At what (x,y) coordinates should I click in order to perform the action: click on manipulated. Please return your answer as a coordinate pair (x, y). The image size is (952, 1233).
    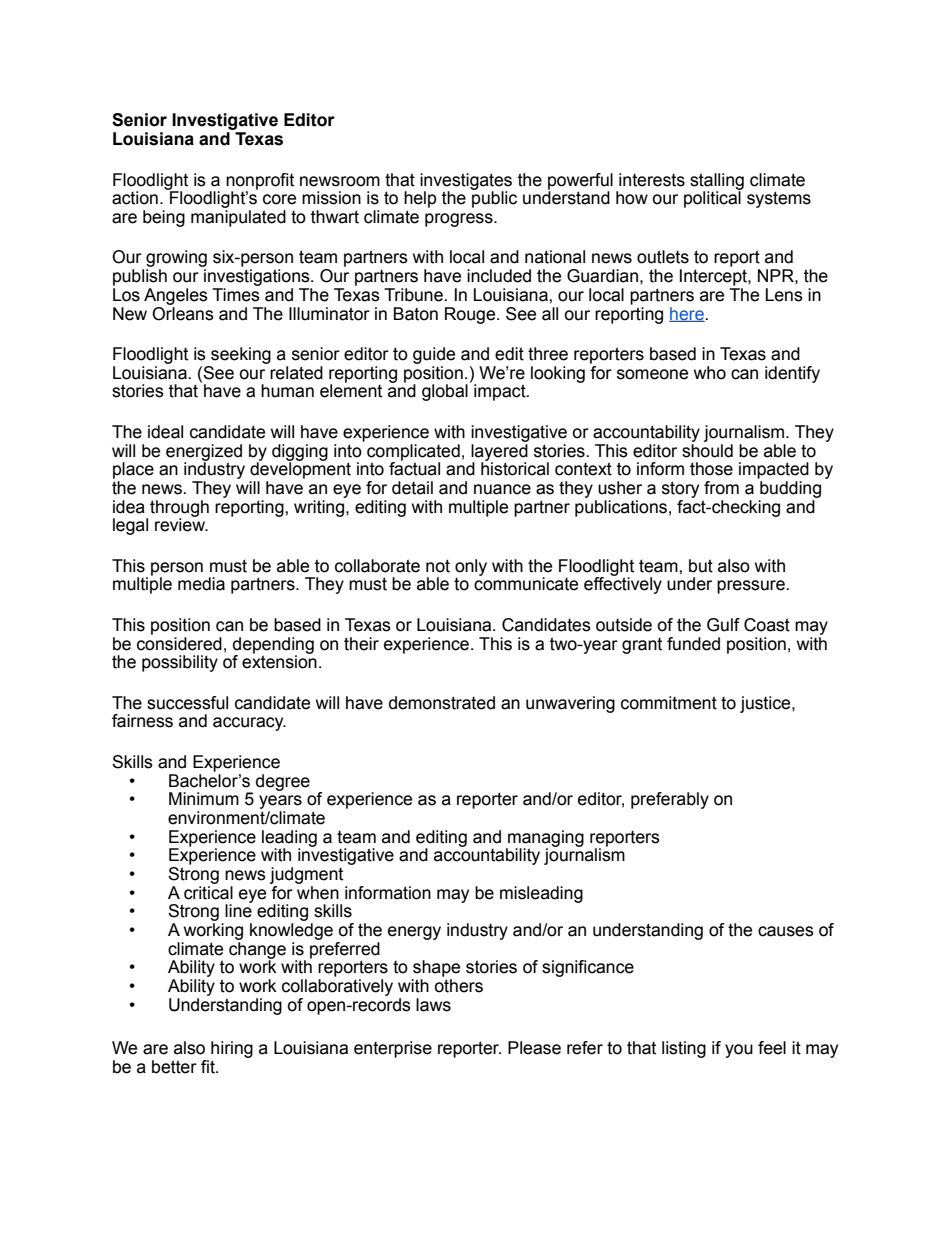
    Looking at the image, I should click on (238, 218).
